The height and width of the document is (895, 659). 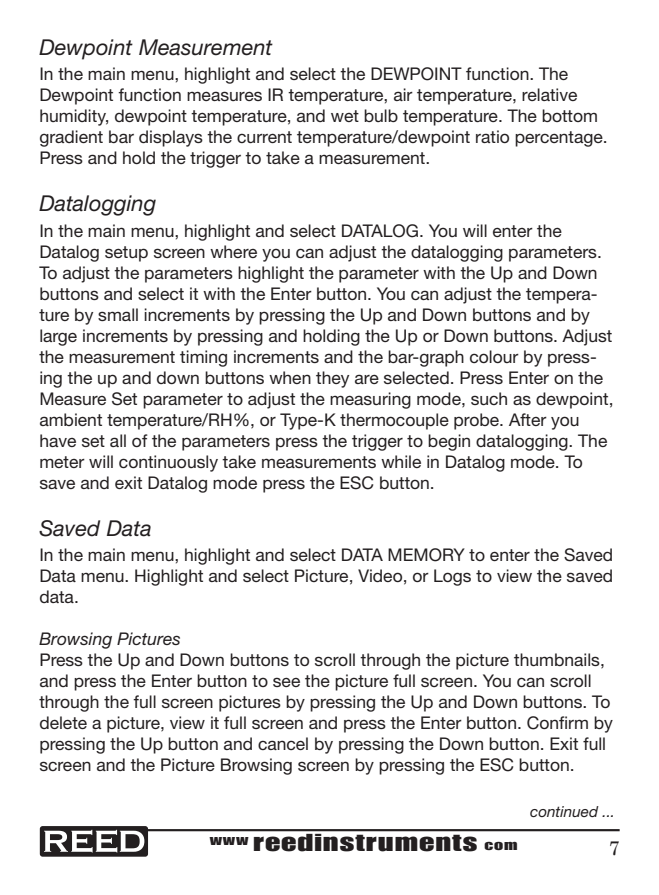 What do you see at coordinates (229, 841) in the document?
I see `www` at bounding box center [229, 841].
